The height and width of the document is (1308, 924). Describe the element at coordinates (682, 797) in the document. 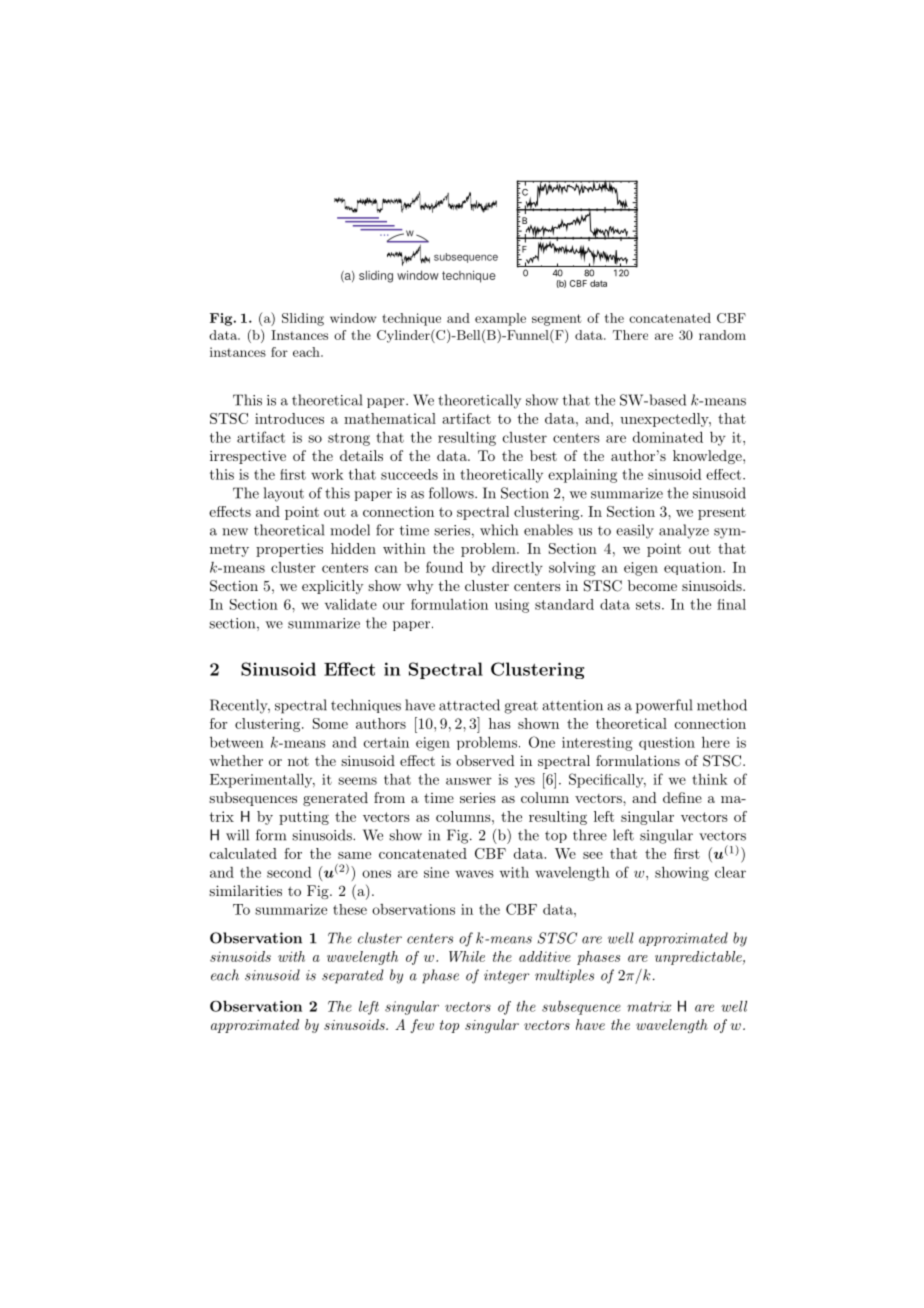

I see `define` at that location.
